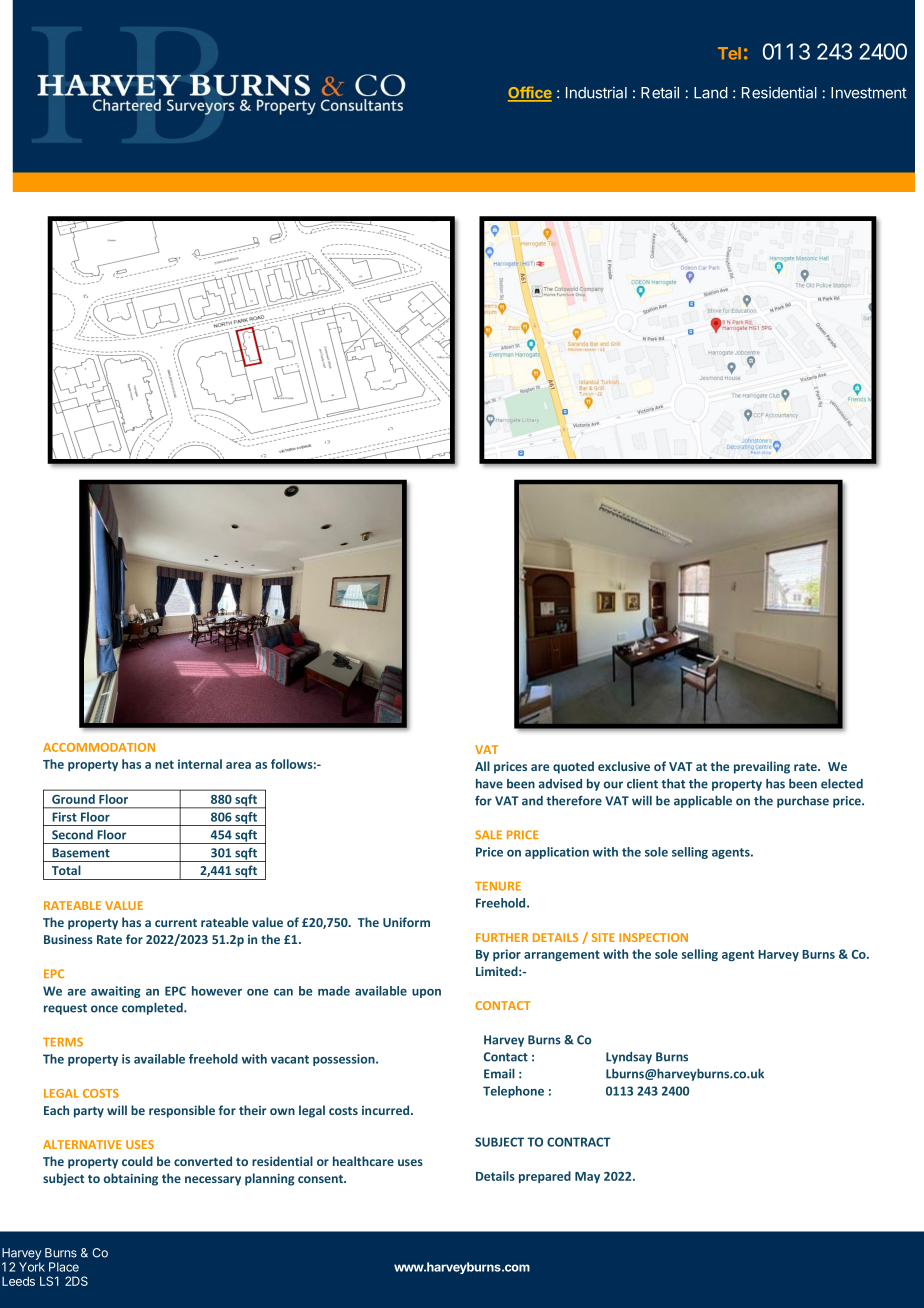 The image size is (924, 1308). Describe the element at coordinates (803, 802) in the page. I see `purchase` at that location.
